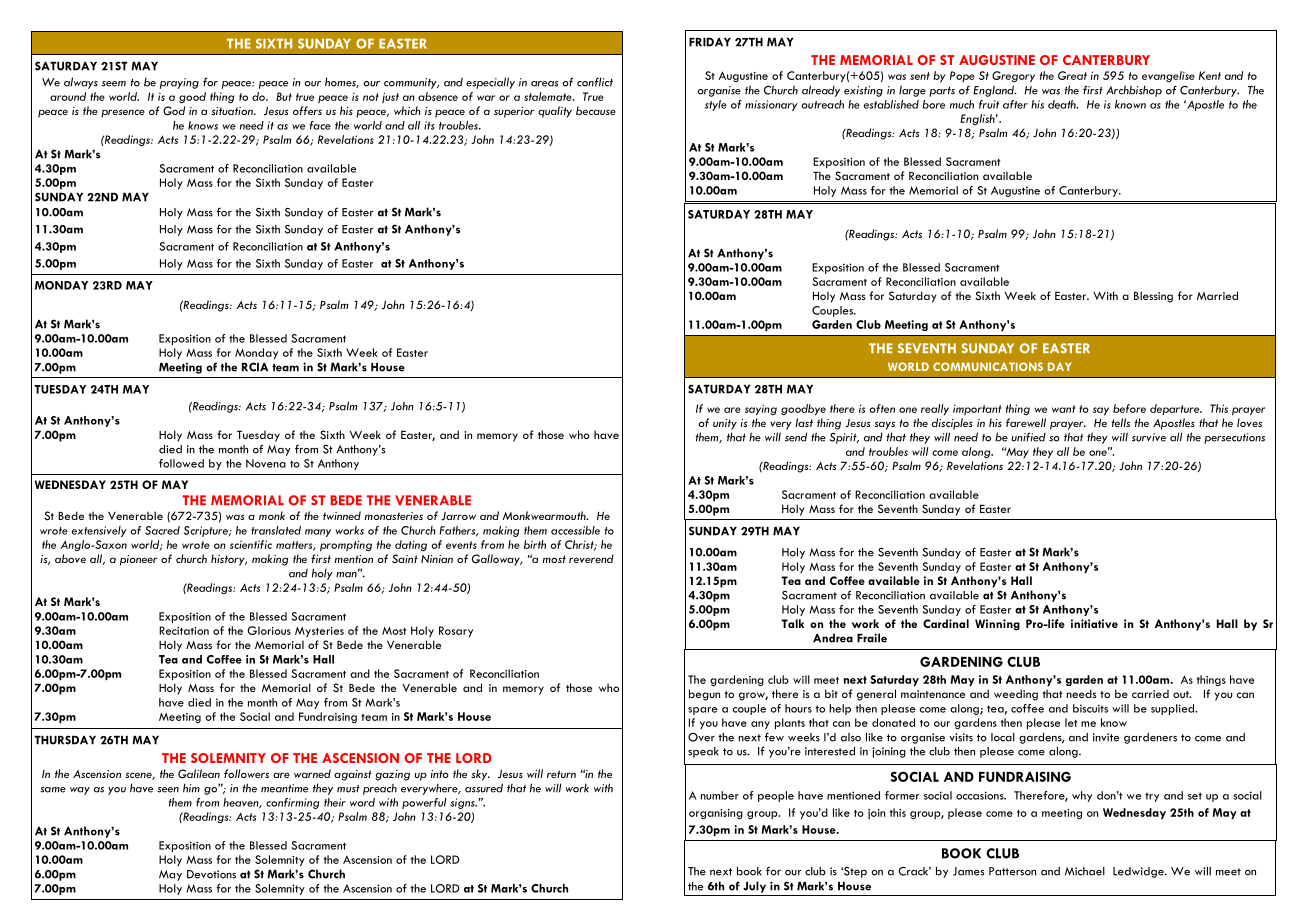 The height and width of the document is (924, 1307). Describe the element at coordinates (1153, 297) in the document. I see `Blessing` at that location.
